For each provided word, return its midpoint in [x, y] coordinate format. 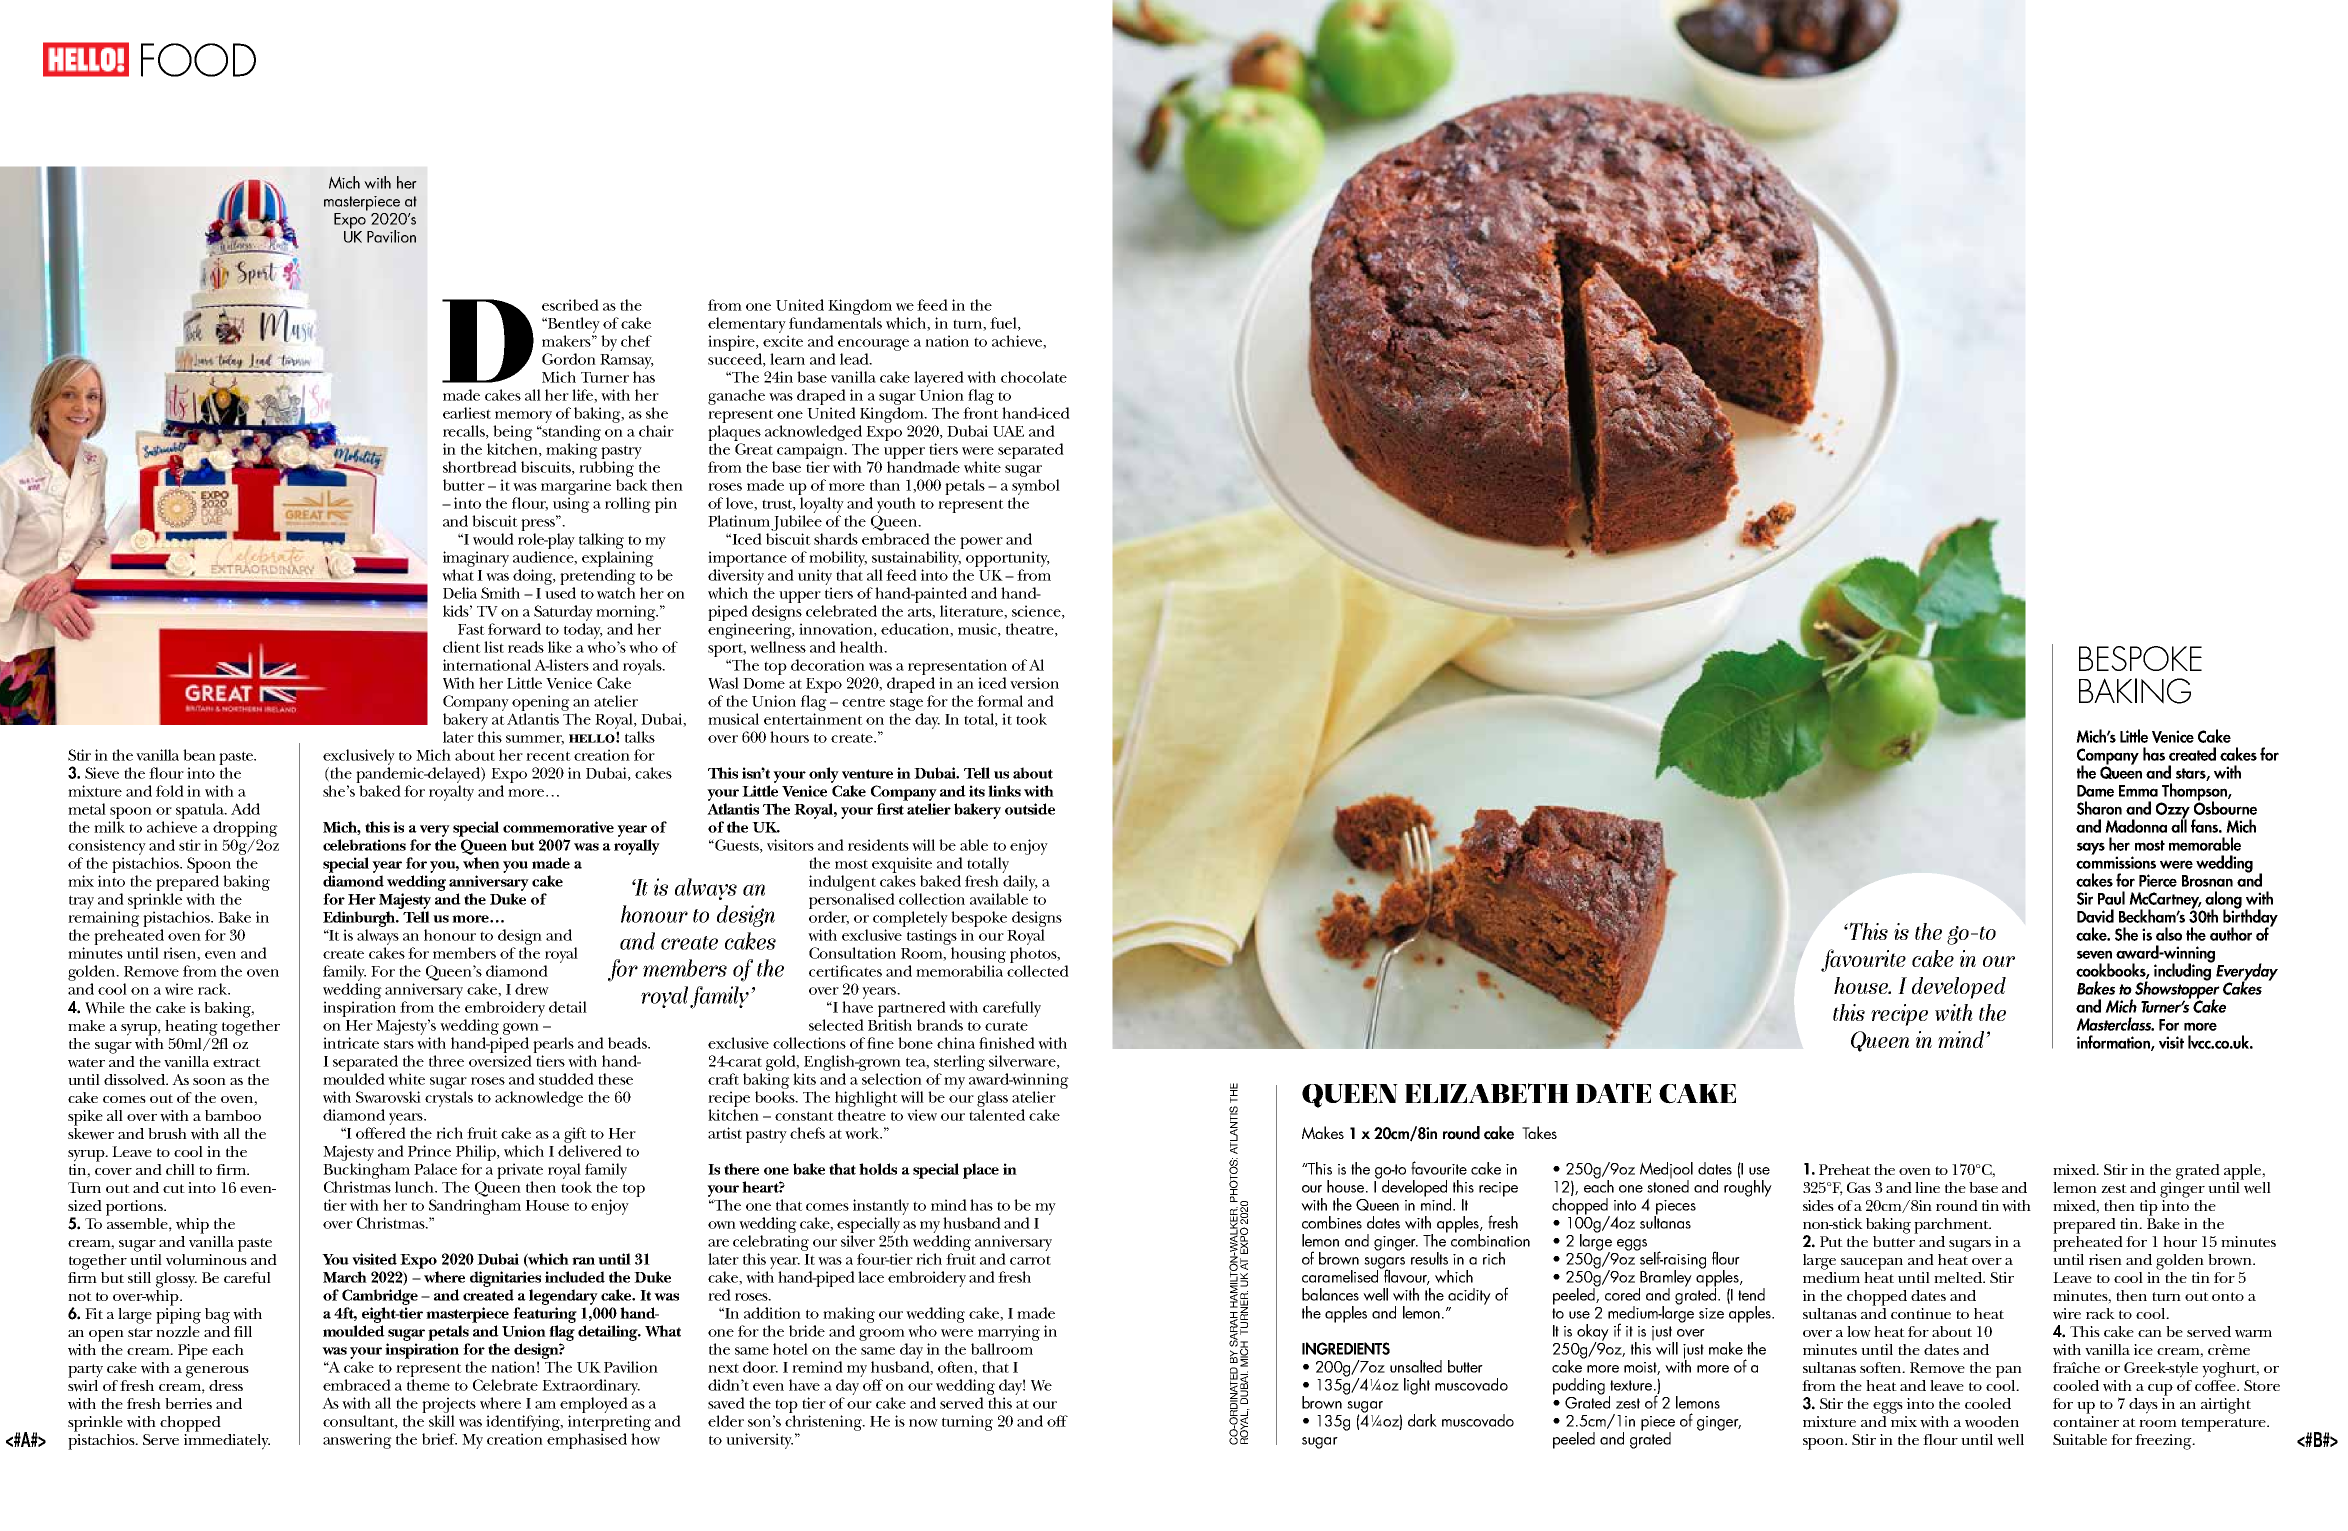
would [493, 539]
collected [1038, 971]
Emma [2138, 791]
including [2183, 971]
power [981, 543]
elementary [747, 325]
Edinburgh [360, 920]
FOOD [198, 60]
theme [428, 1385]
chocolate [1034, 377]
